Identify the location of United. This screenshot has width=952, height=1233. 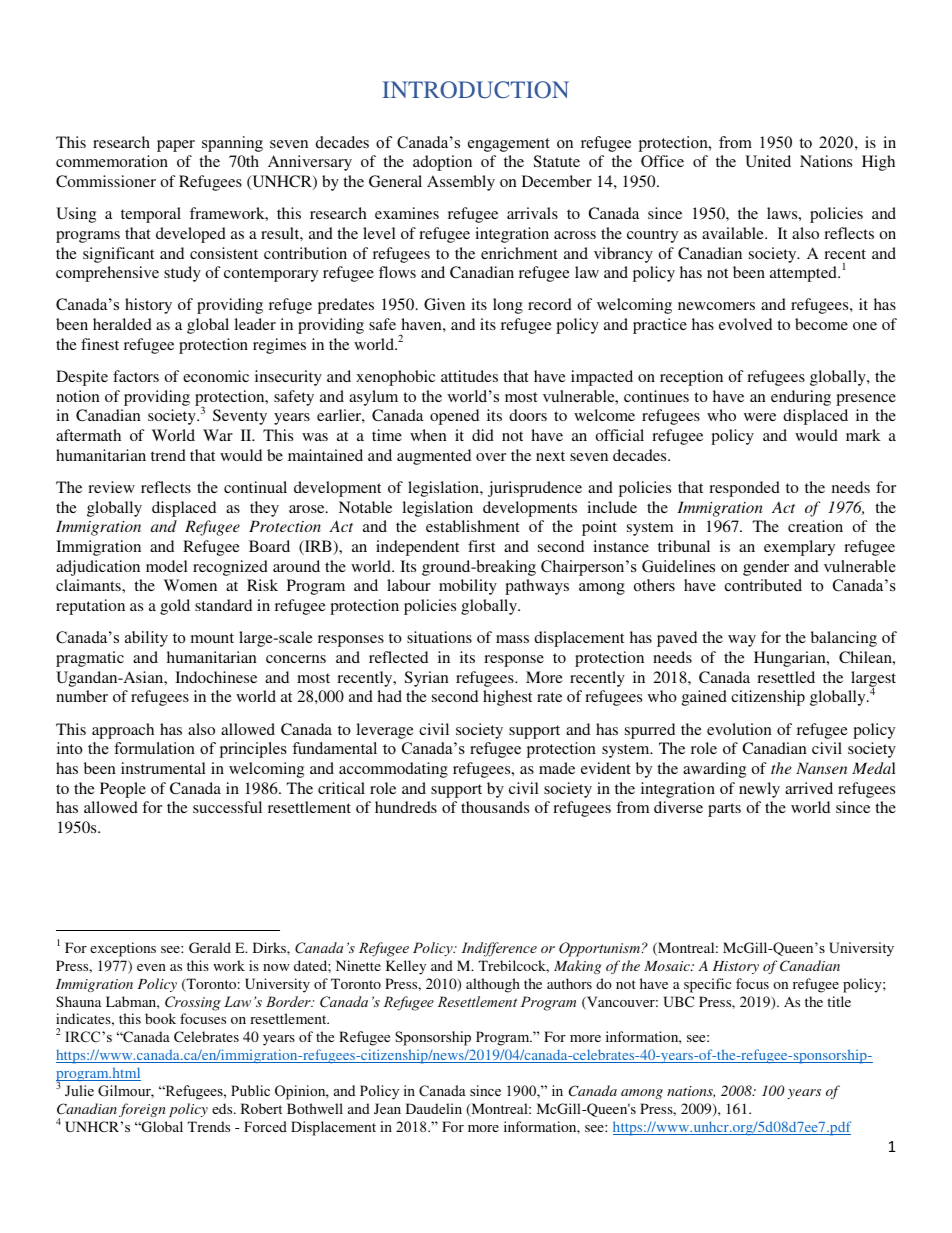
(768, 161).
